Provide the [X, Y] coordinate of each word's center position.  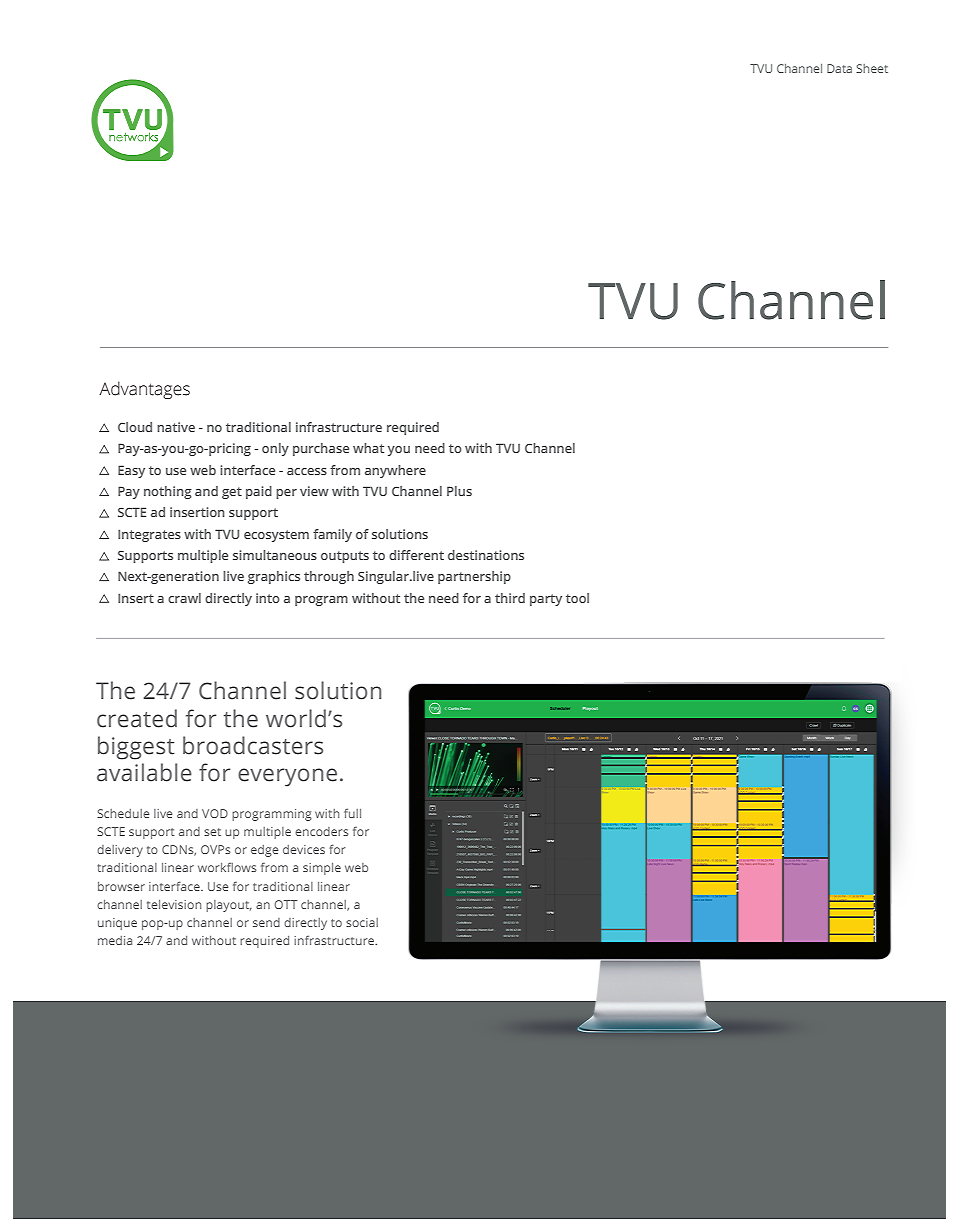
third [510, 598]
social [362, 922]
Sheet [872, 68]
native [176, 427]
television [174, 904]
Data [839, 68]
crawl [184, 598]
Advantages [144, 390]
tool [577, 598]
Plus [459, 491]
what [368, 448]
